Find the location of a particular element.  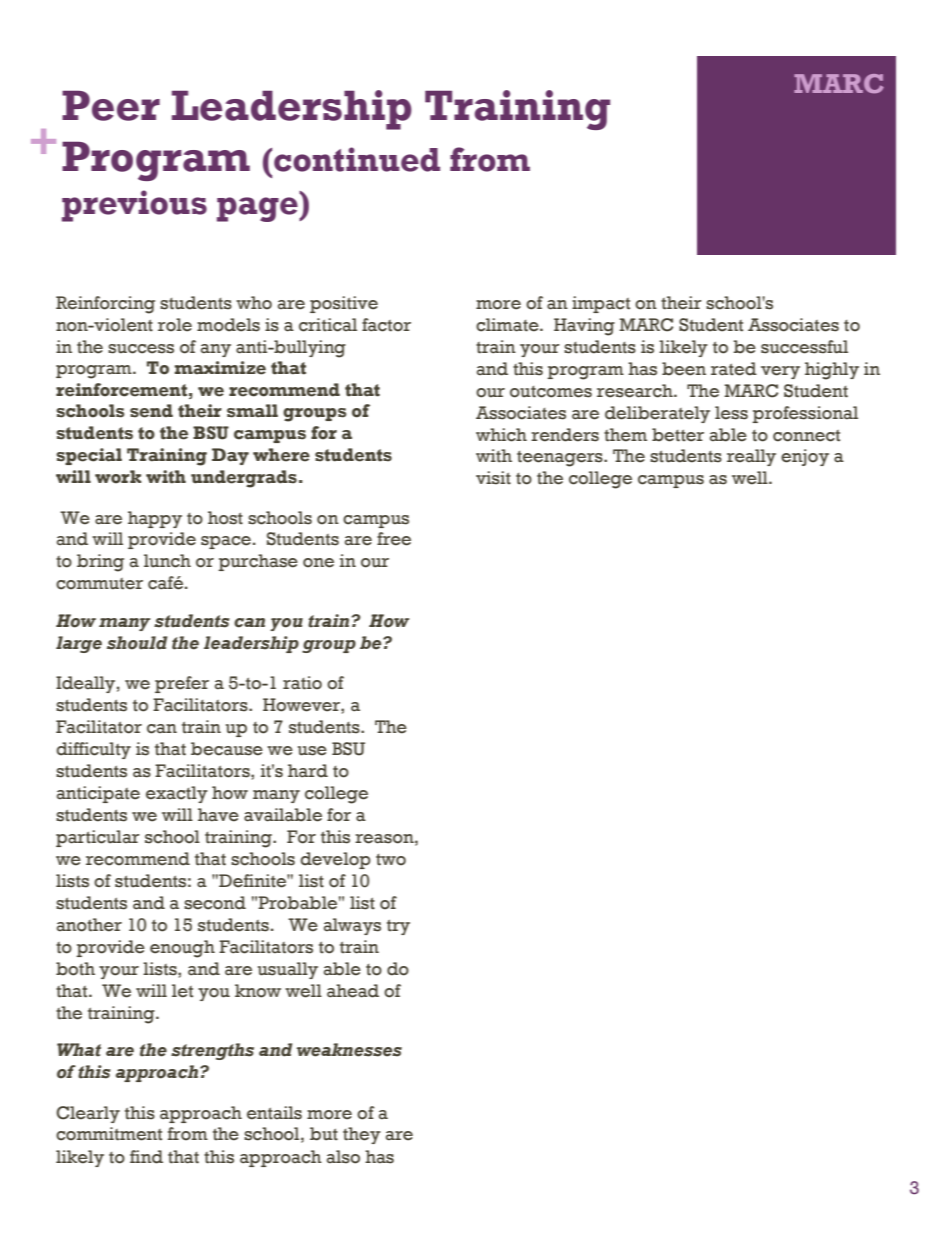

find is located at coordinates (146, 1157).
